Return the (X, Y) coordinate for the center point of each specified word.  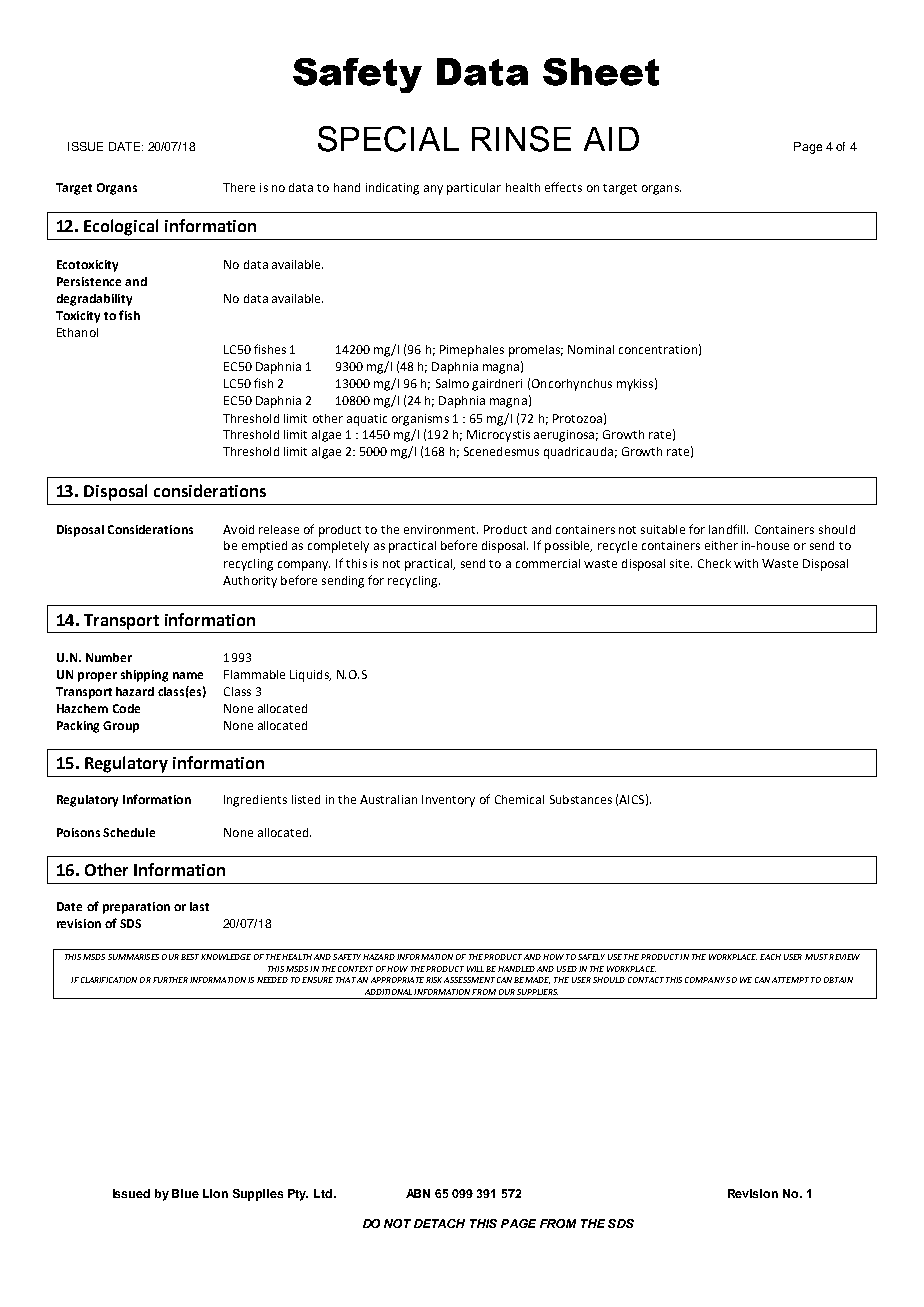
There (239, 187)
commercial (548, 563)
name (188, 675)
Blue (185, 1193)
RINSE (521, 139)
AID (611, 139)
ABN (418, 1193)
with (746, 563)
